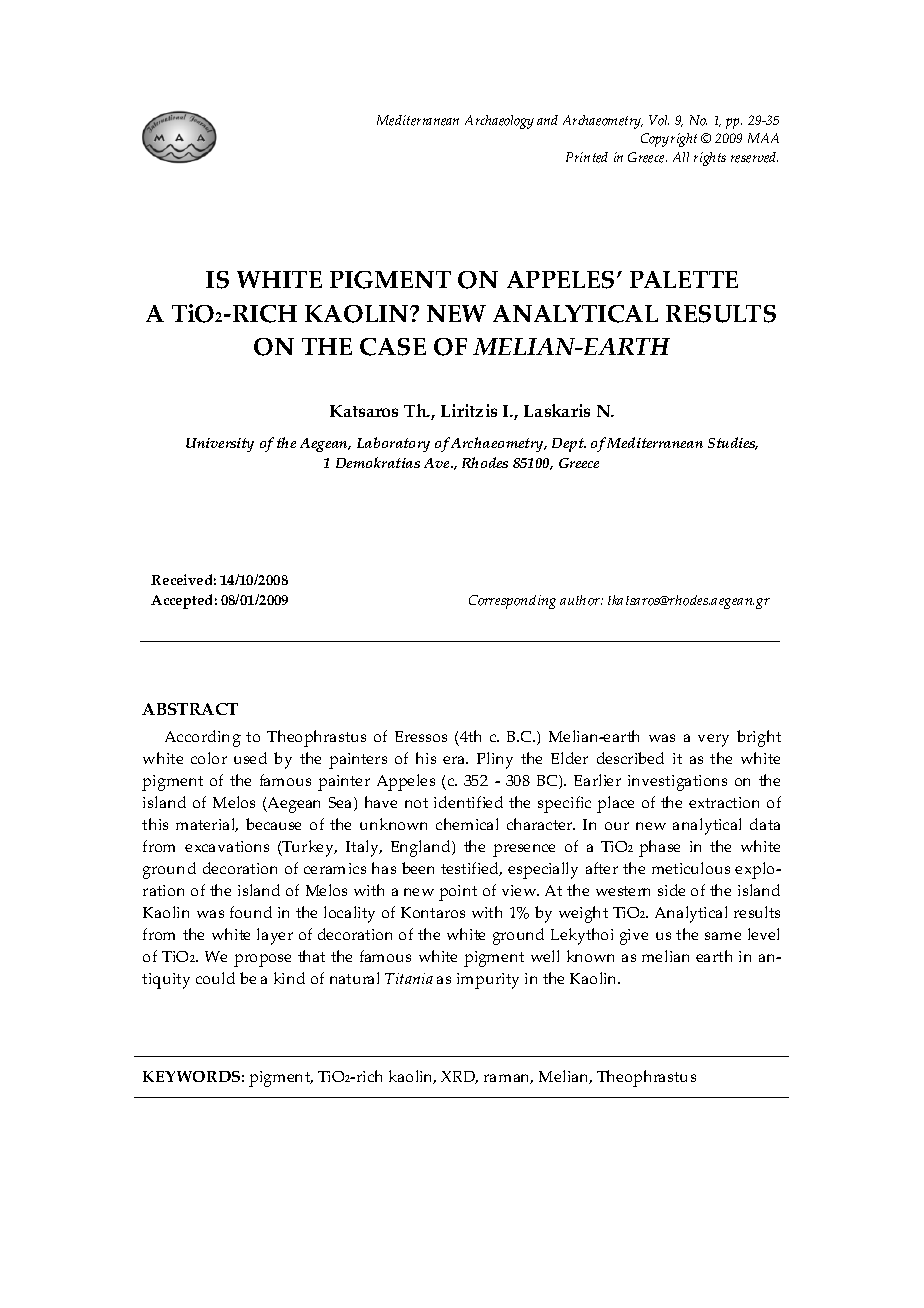  What do you see at coordinates (499, 122) in the image?
I see `Archaeology` at bounding box center [499, 122].
